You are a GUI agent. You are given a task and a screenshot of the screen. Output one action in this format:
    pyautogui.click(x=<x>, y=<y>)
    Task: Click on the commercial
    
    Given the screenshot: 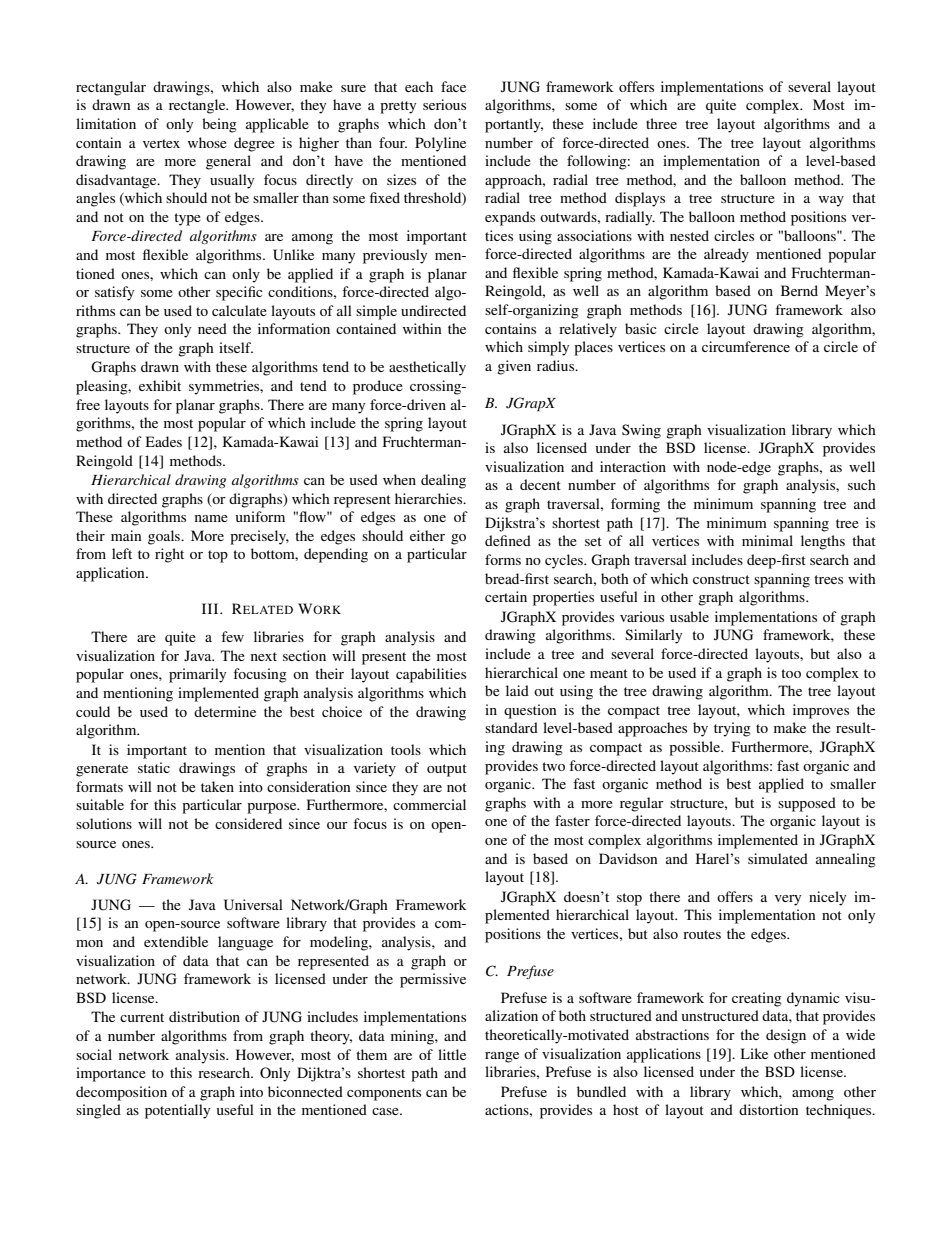 What is the action you would take?
    pyautogui.click(x=429, y=804)
